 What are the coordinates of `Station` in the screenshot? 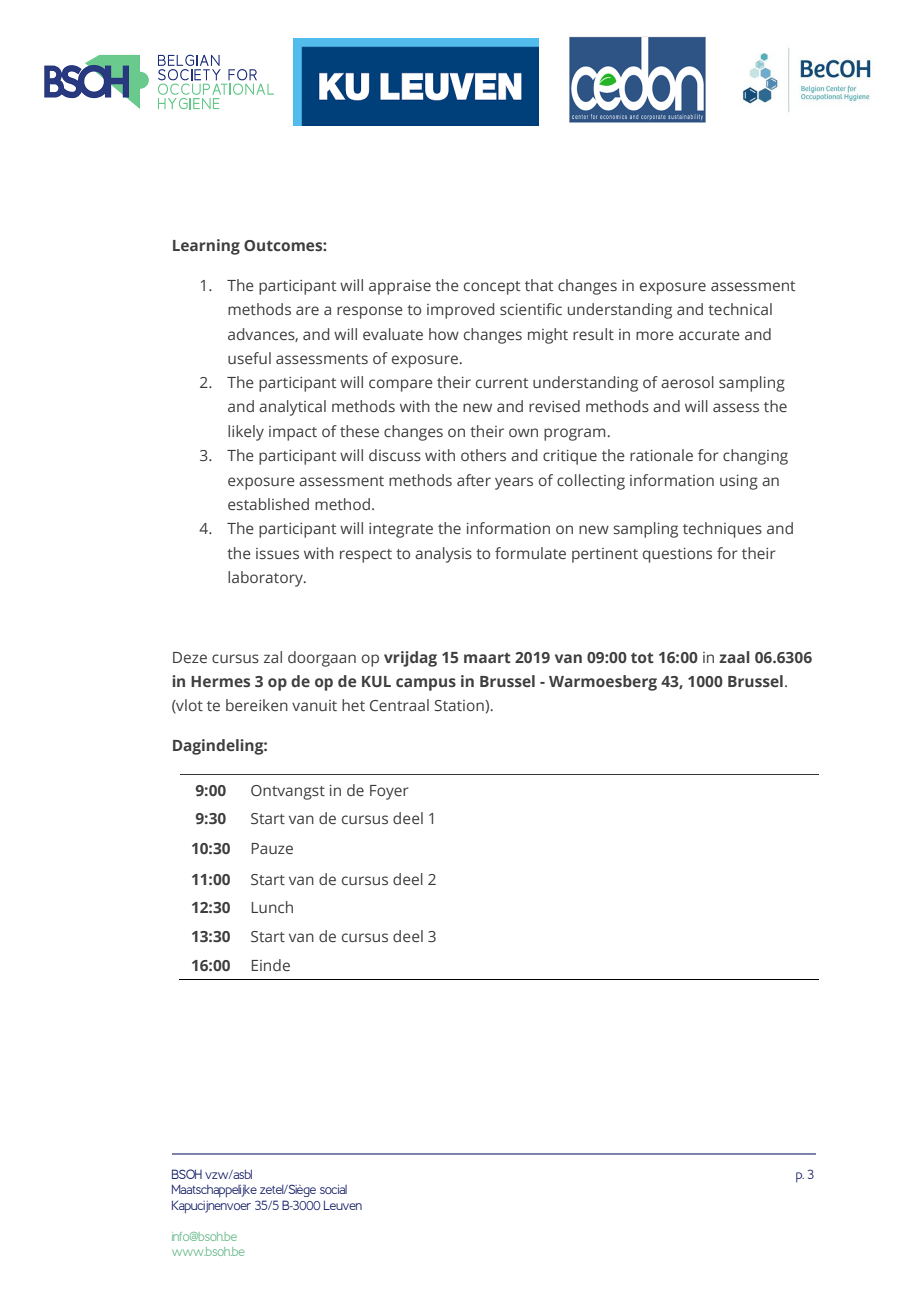 It's located at (459, 705).
